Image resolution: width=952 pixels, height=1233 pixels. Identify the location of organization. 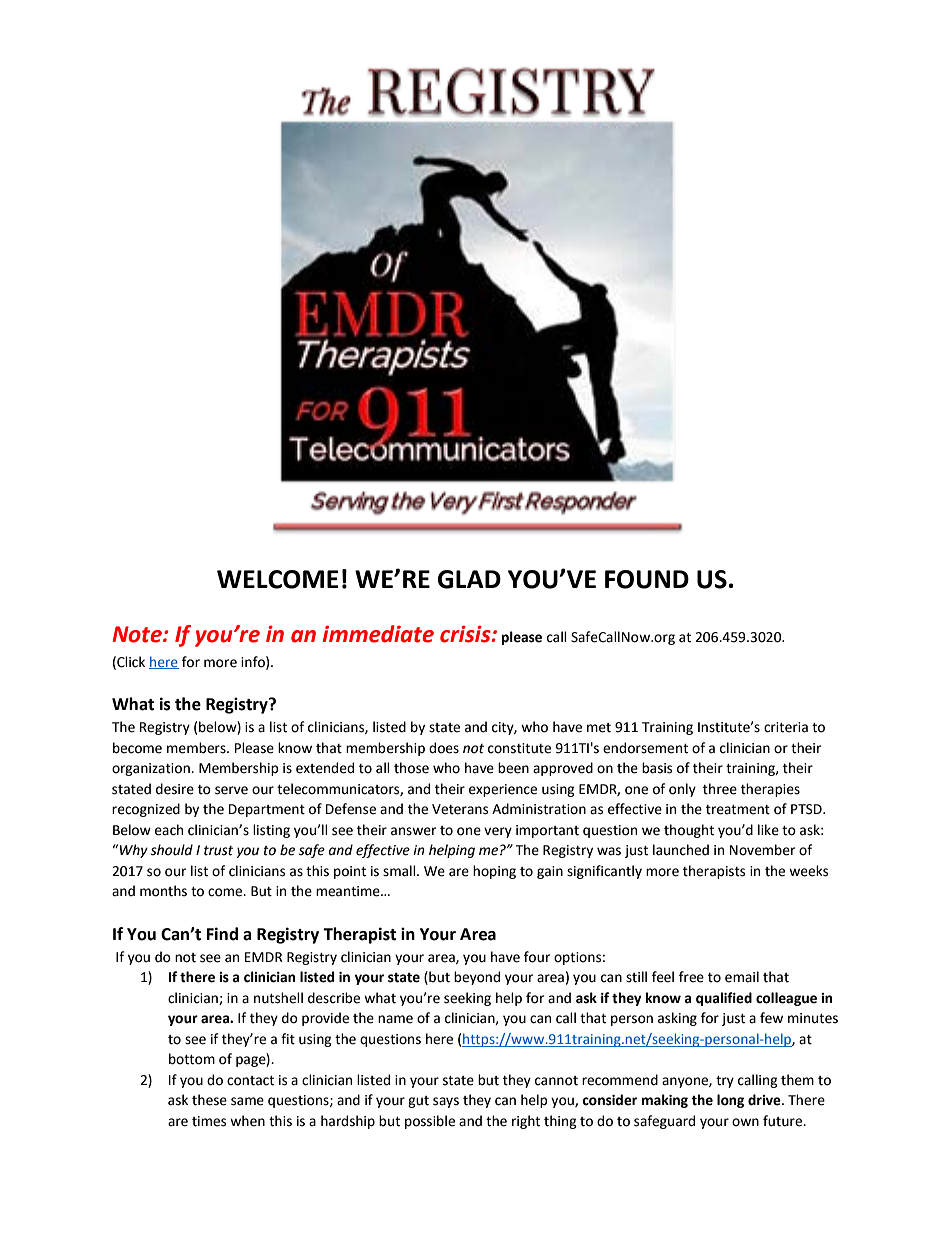
(152, 769).
